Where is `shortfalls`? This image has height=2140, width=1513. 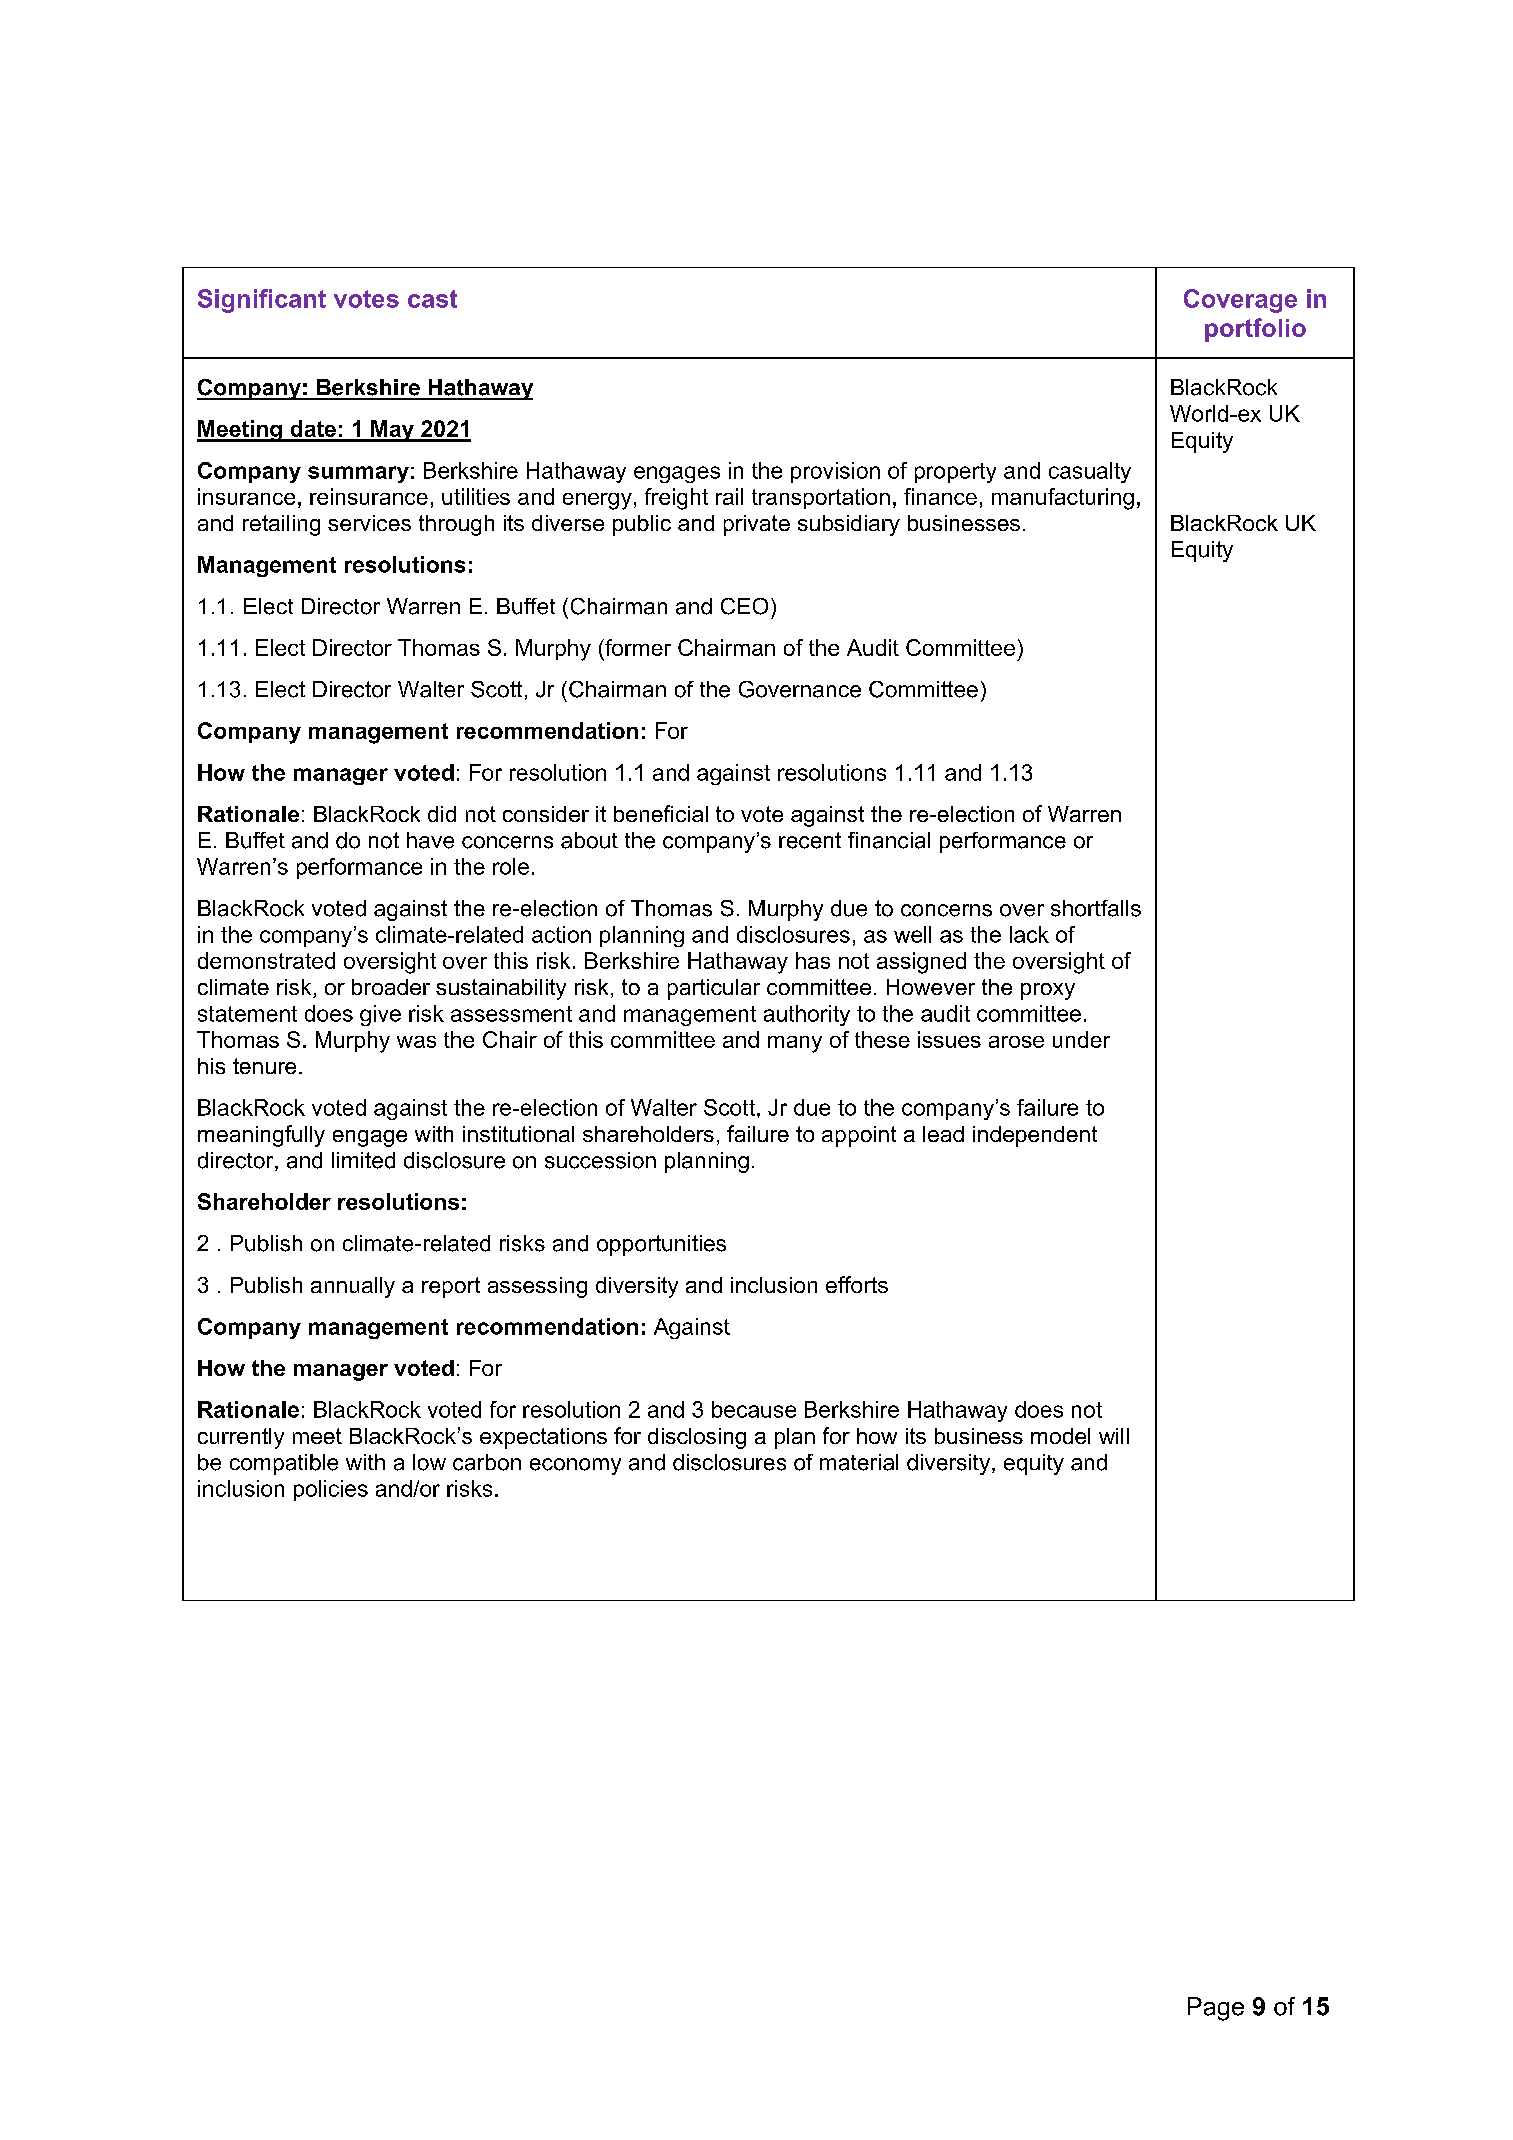 shortfalls is located at coordinates (1096, 908).
